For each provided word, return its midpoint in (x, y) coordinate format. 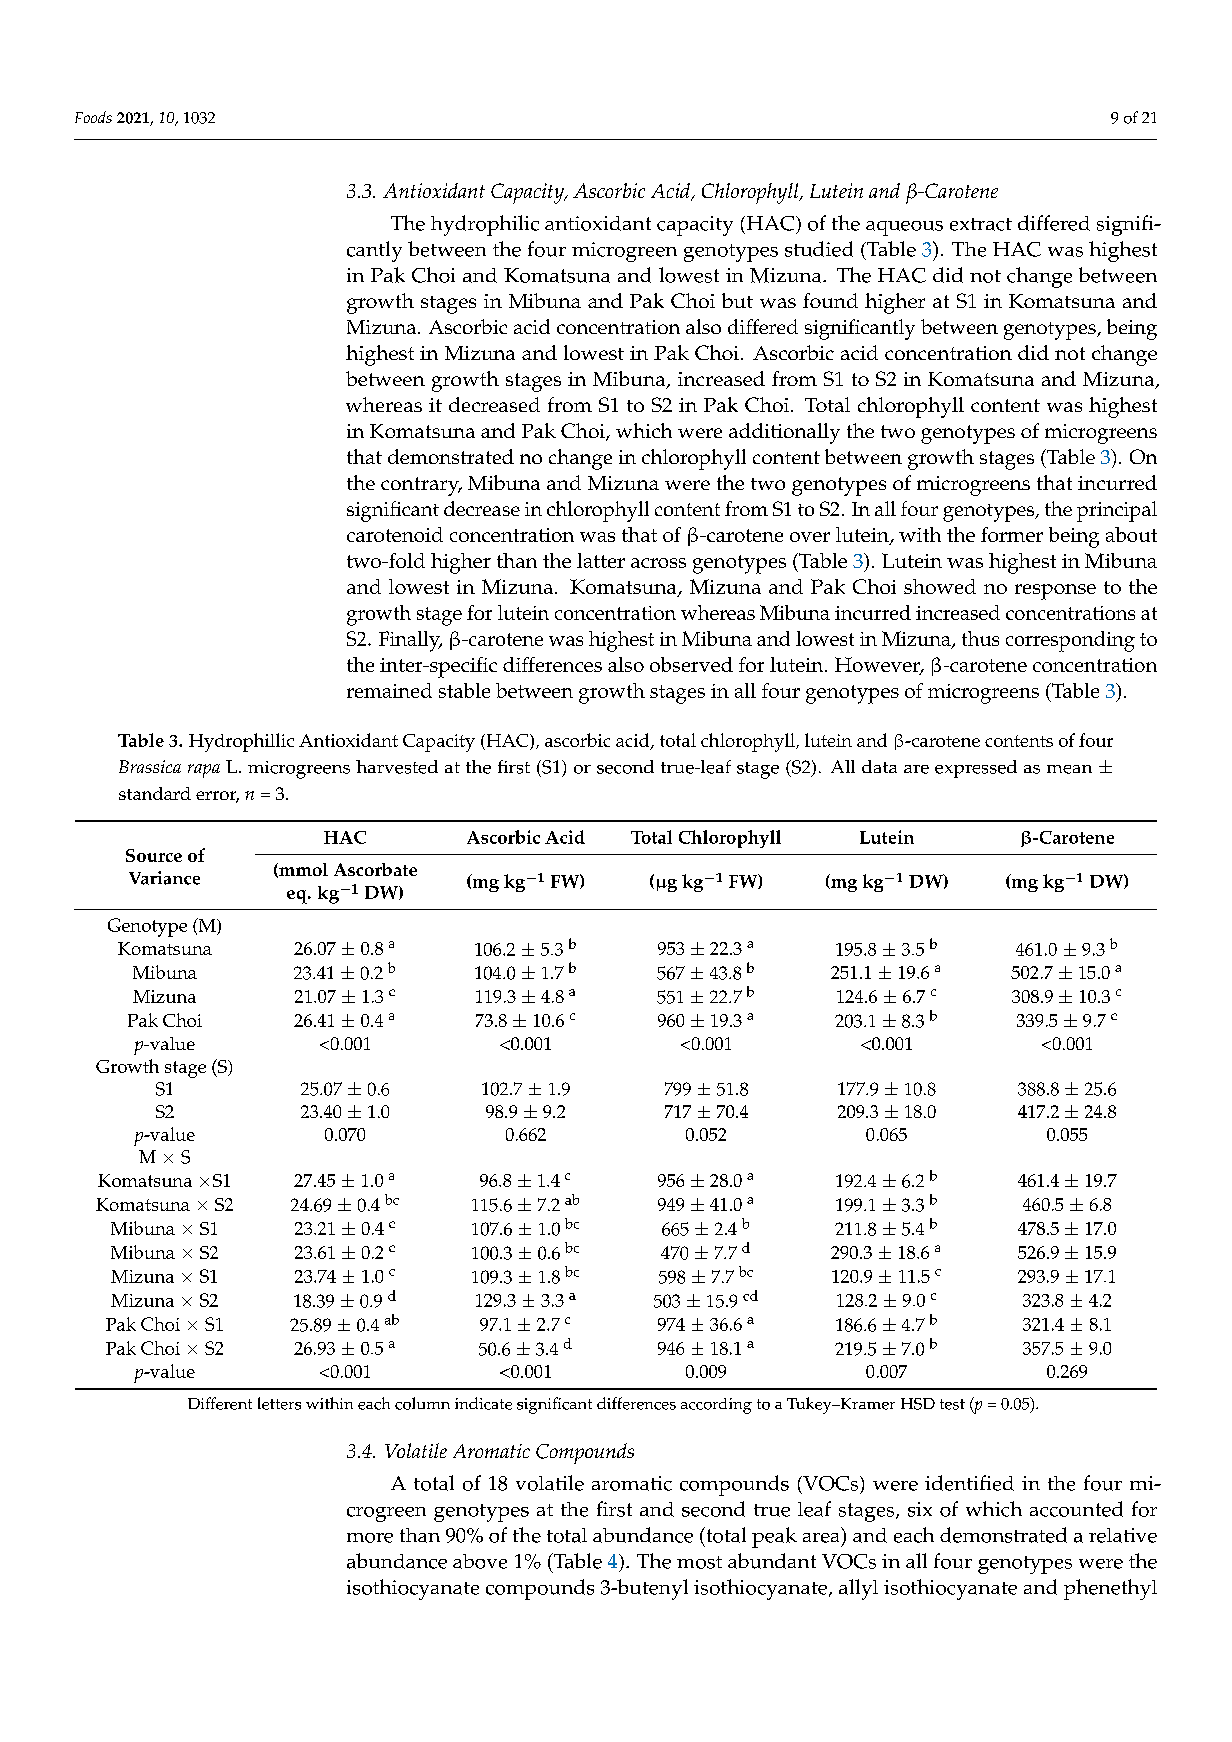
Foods (93, 117)
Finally (410, 641)
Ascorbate (375, 869)
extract (981, 224)
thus (980, 638)
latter (601, 560)
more (370, 1538)
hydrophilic (485, 225)
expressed (976, 769)
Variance (164, 878)
